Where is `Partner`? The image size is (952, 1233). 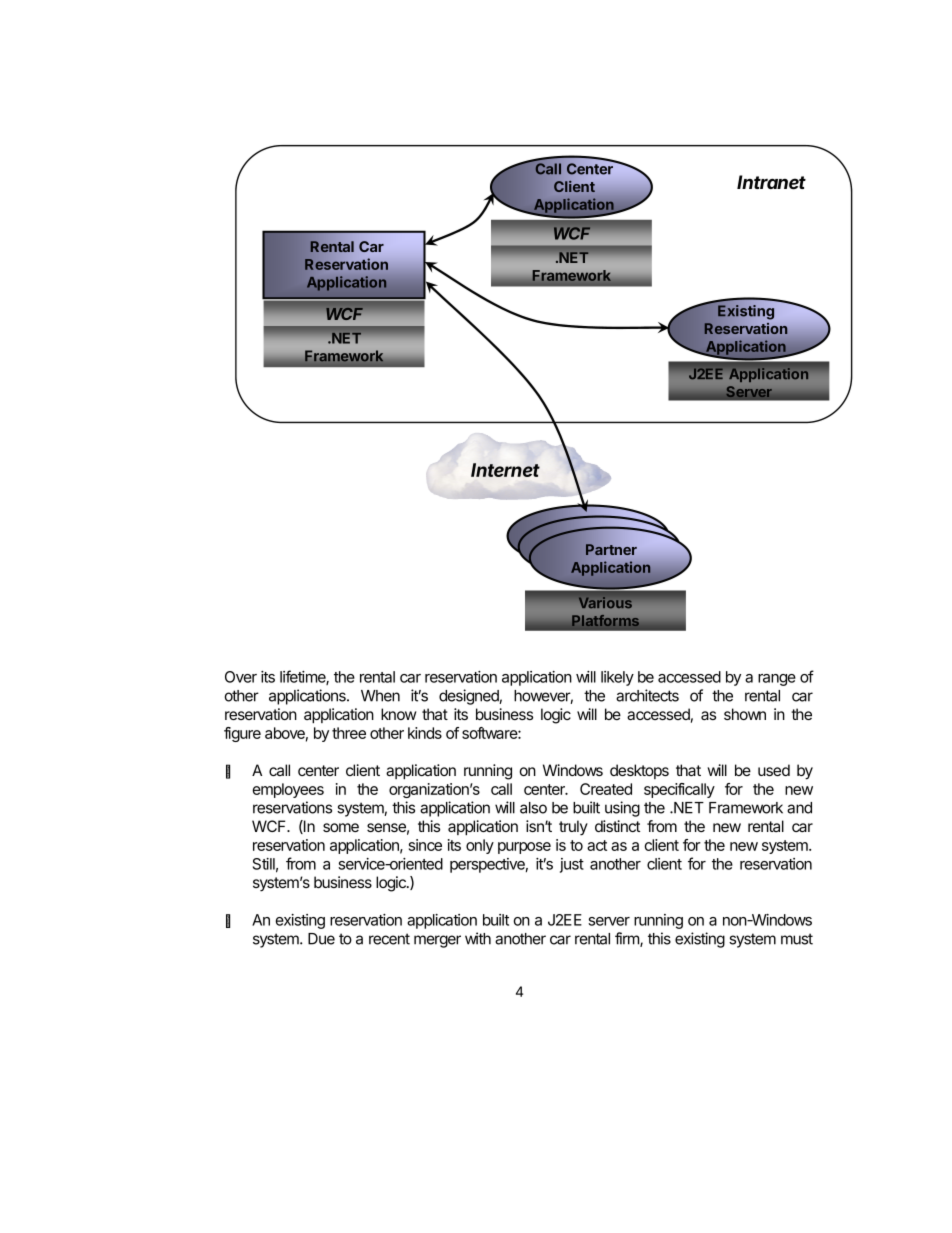
Partner is located at coordinates (611, 549).
